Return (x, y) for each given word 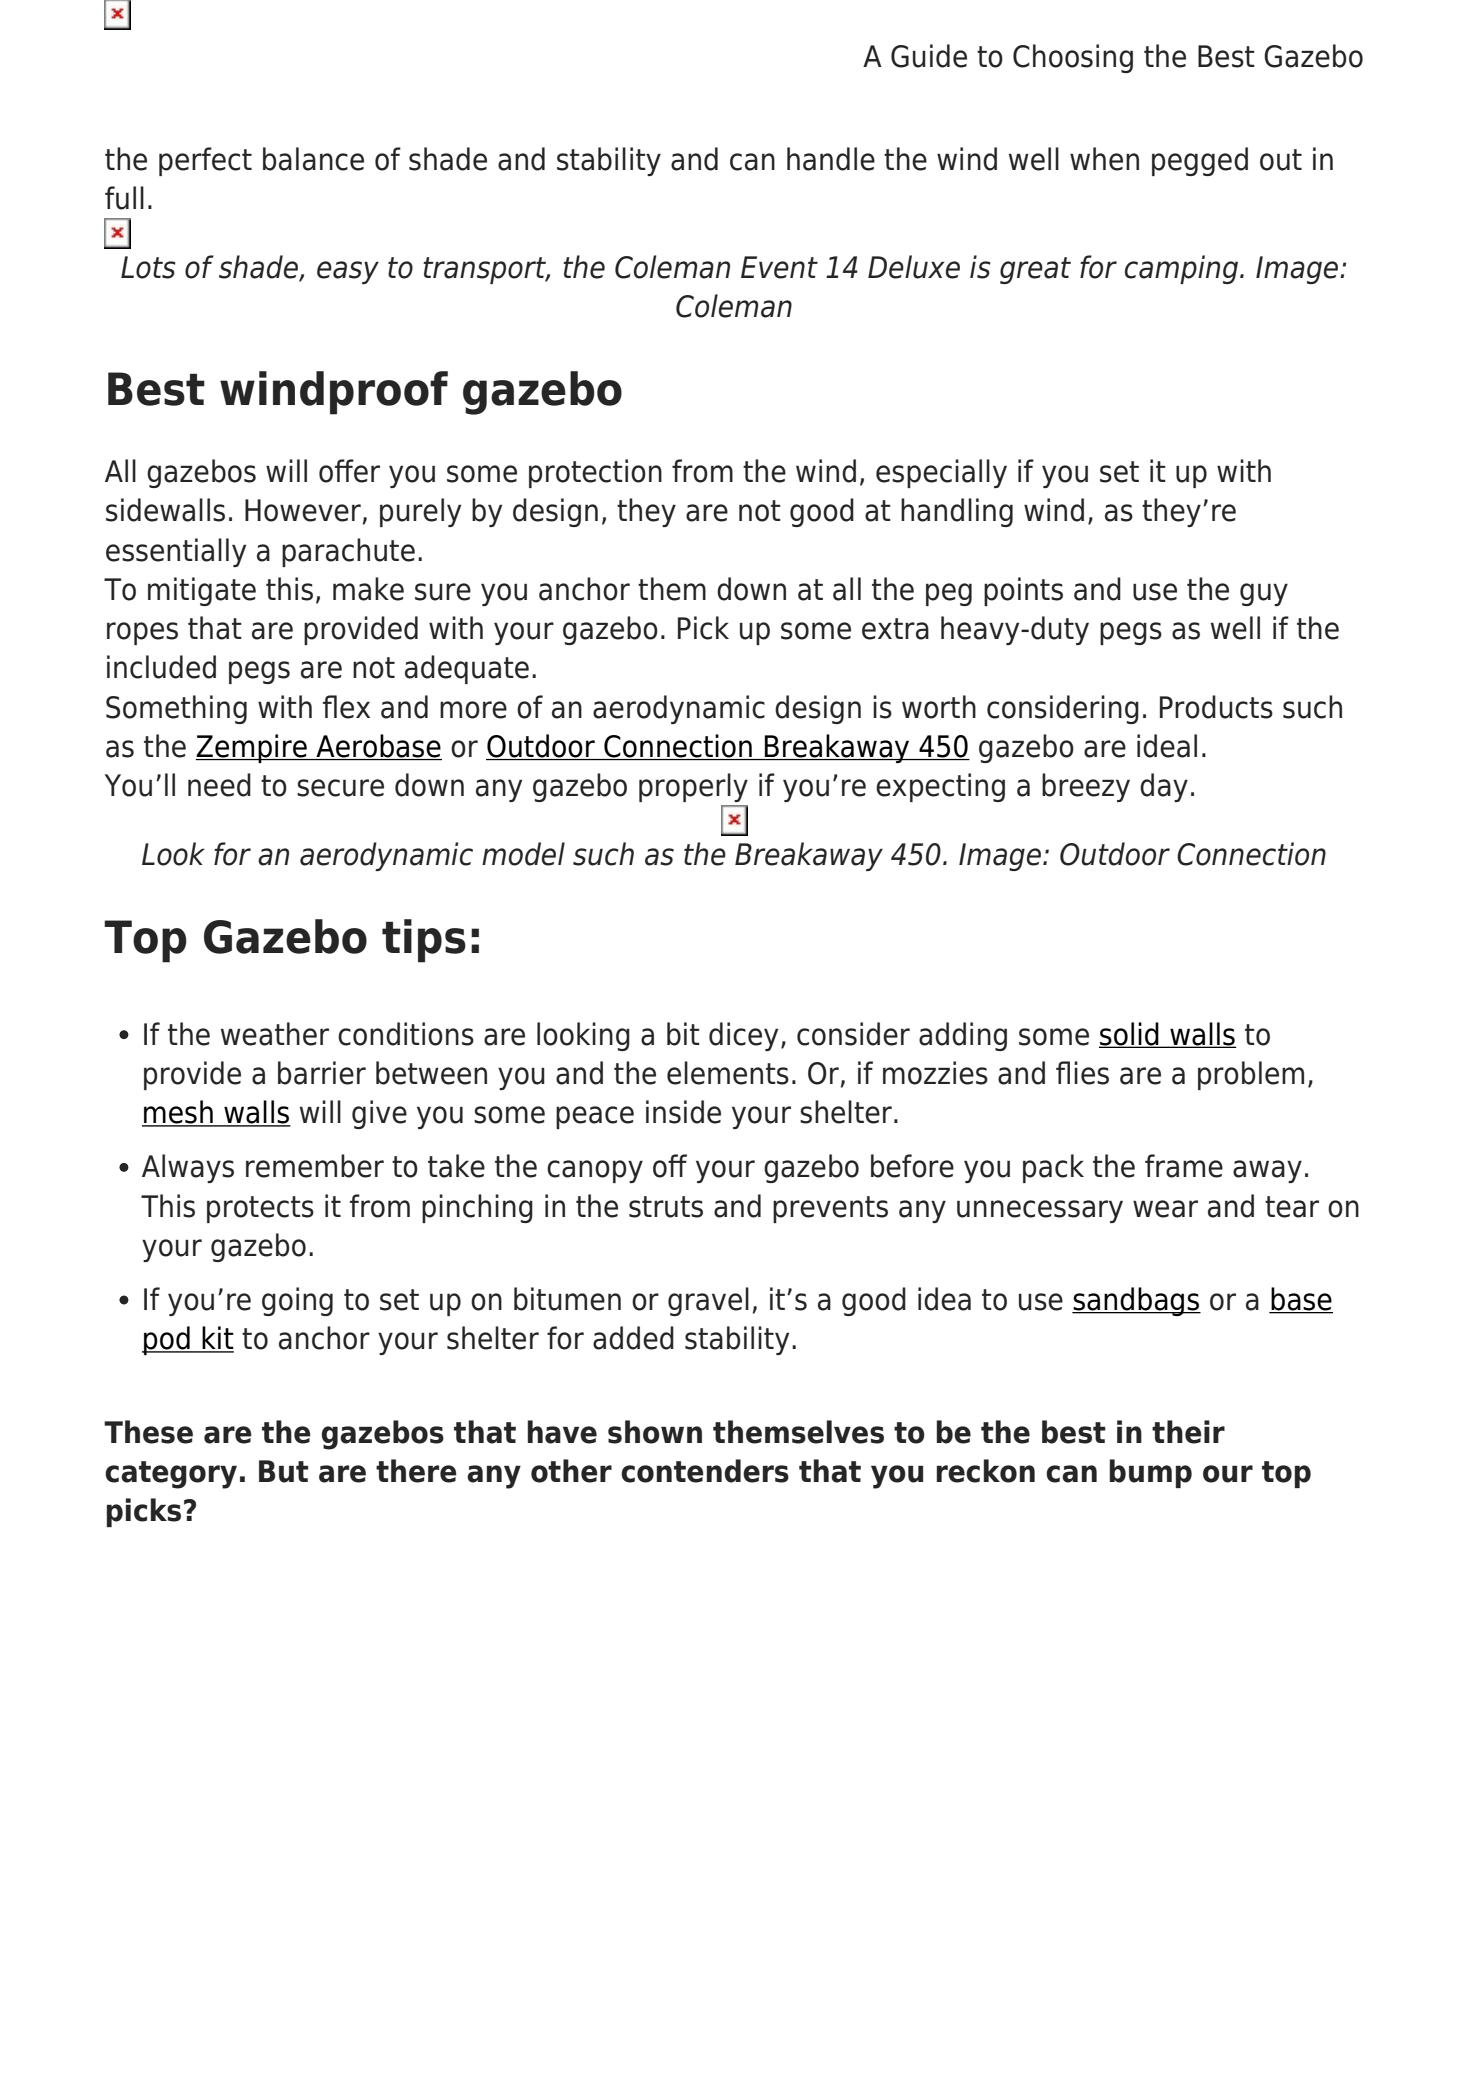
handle (831, 159)
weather (275, 1034)
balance (313, 159)
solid (1130, 1035)
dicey (743, 1036)
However (303, 510)
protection (595, 473)
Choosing (1073, 58)
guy (1264, 594)
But (284, 1471)
